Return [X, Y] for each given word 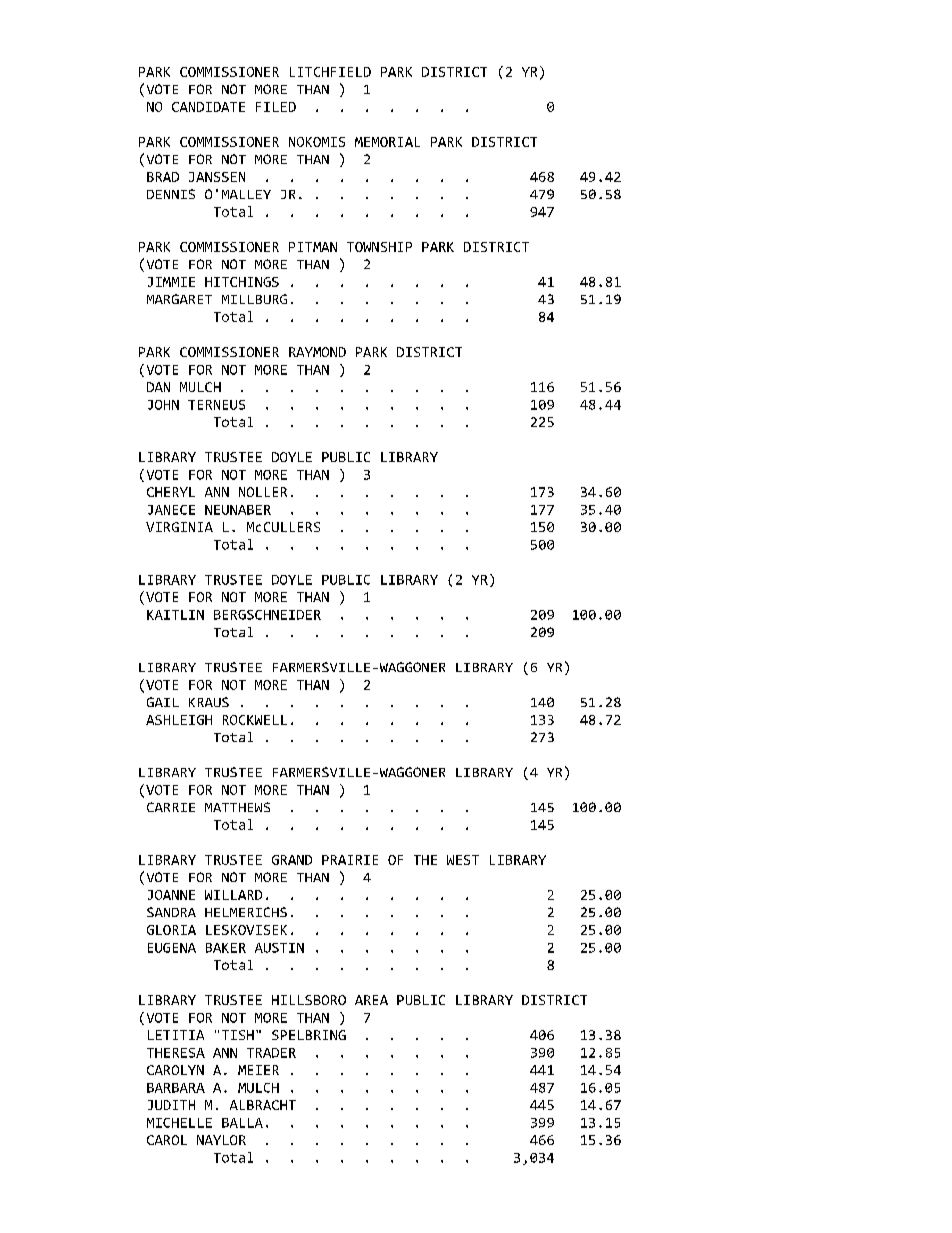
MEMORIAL [387, 142]
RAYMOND [317, 352]
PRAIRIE [350, 860]
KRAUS [209, 702]
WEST [463, 860]
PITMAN [313, 247]
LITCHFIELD [330, 72]
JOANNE [171, 895]
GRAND [292, 860]
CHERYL [171, 492]
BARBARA [176, 1088]
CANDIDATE [208, 107]
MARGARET [179, 299]
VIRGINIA [179, 527]
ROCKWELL [255, 720]
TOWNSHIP [379, 247]
